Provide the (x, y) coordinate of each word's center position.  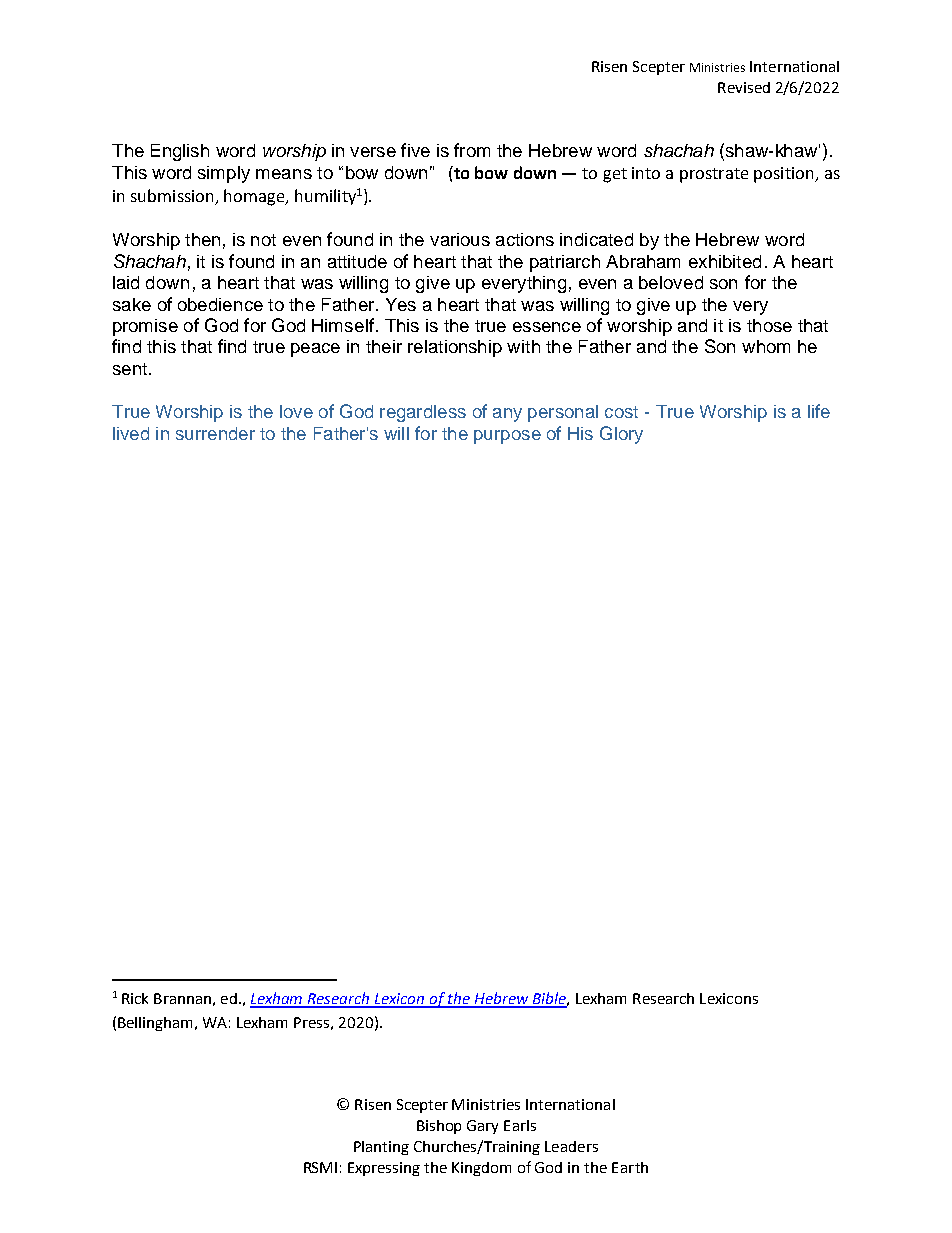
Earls (520, 1125)
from (472, 150)
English (180, 152)
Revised (744, 87)
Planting (381, 1148)
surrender (215, 433)
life (819, 411)
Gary (482, 1127)
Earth (630, 1167)
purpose (507, 437)
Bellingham (157, 1024)
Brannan (182, 998)
